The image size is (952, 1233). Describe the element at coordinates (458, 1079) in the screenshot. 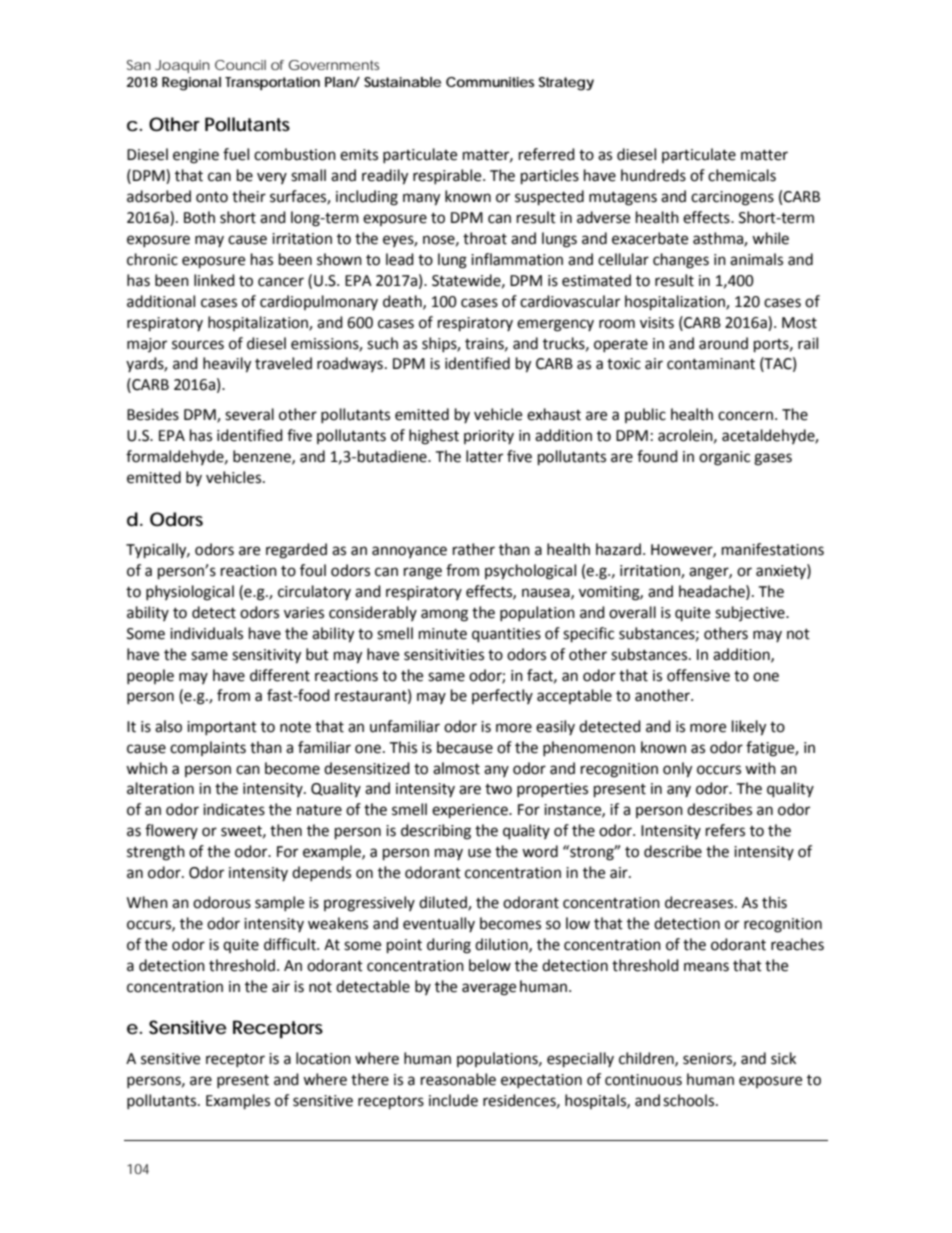

I see `reasonable` at that location.
